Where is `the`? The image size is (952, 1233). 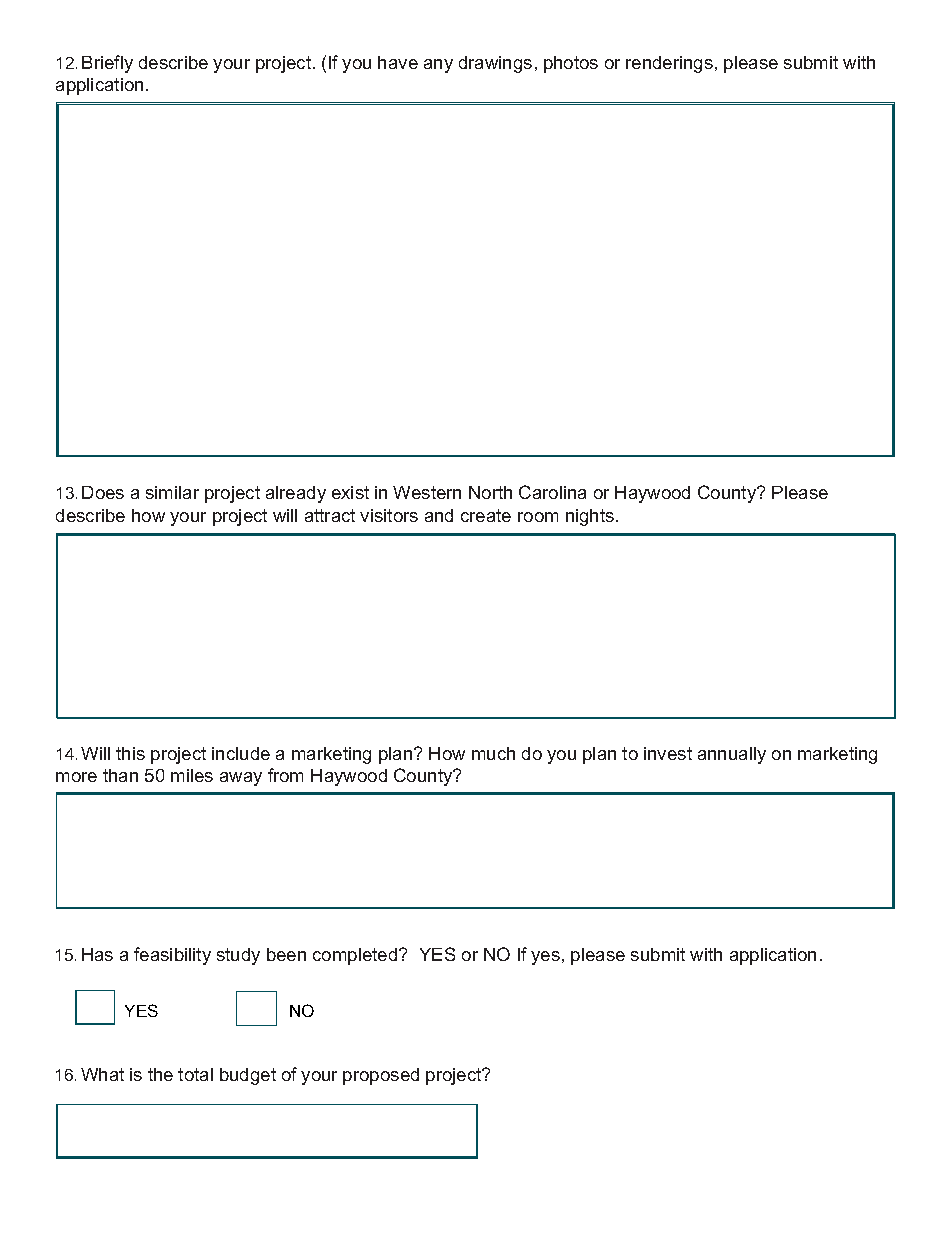 the is located at coordinates (160, 1074).
